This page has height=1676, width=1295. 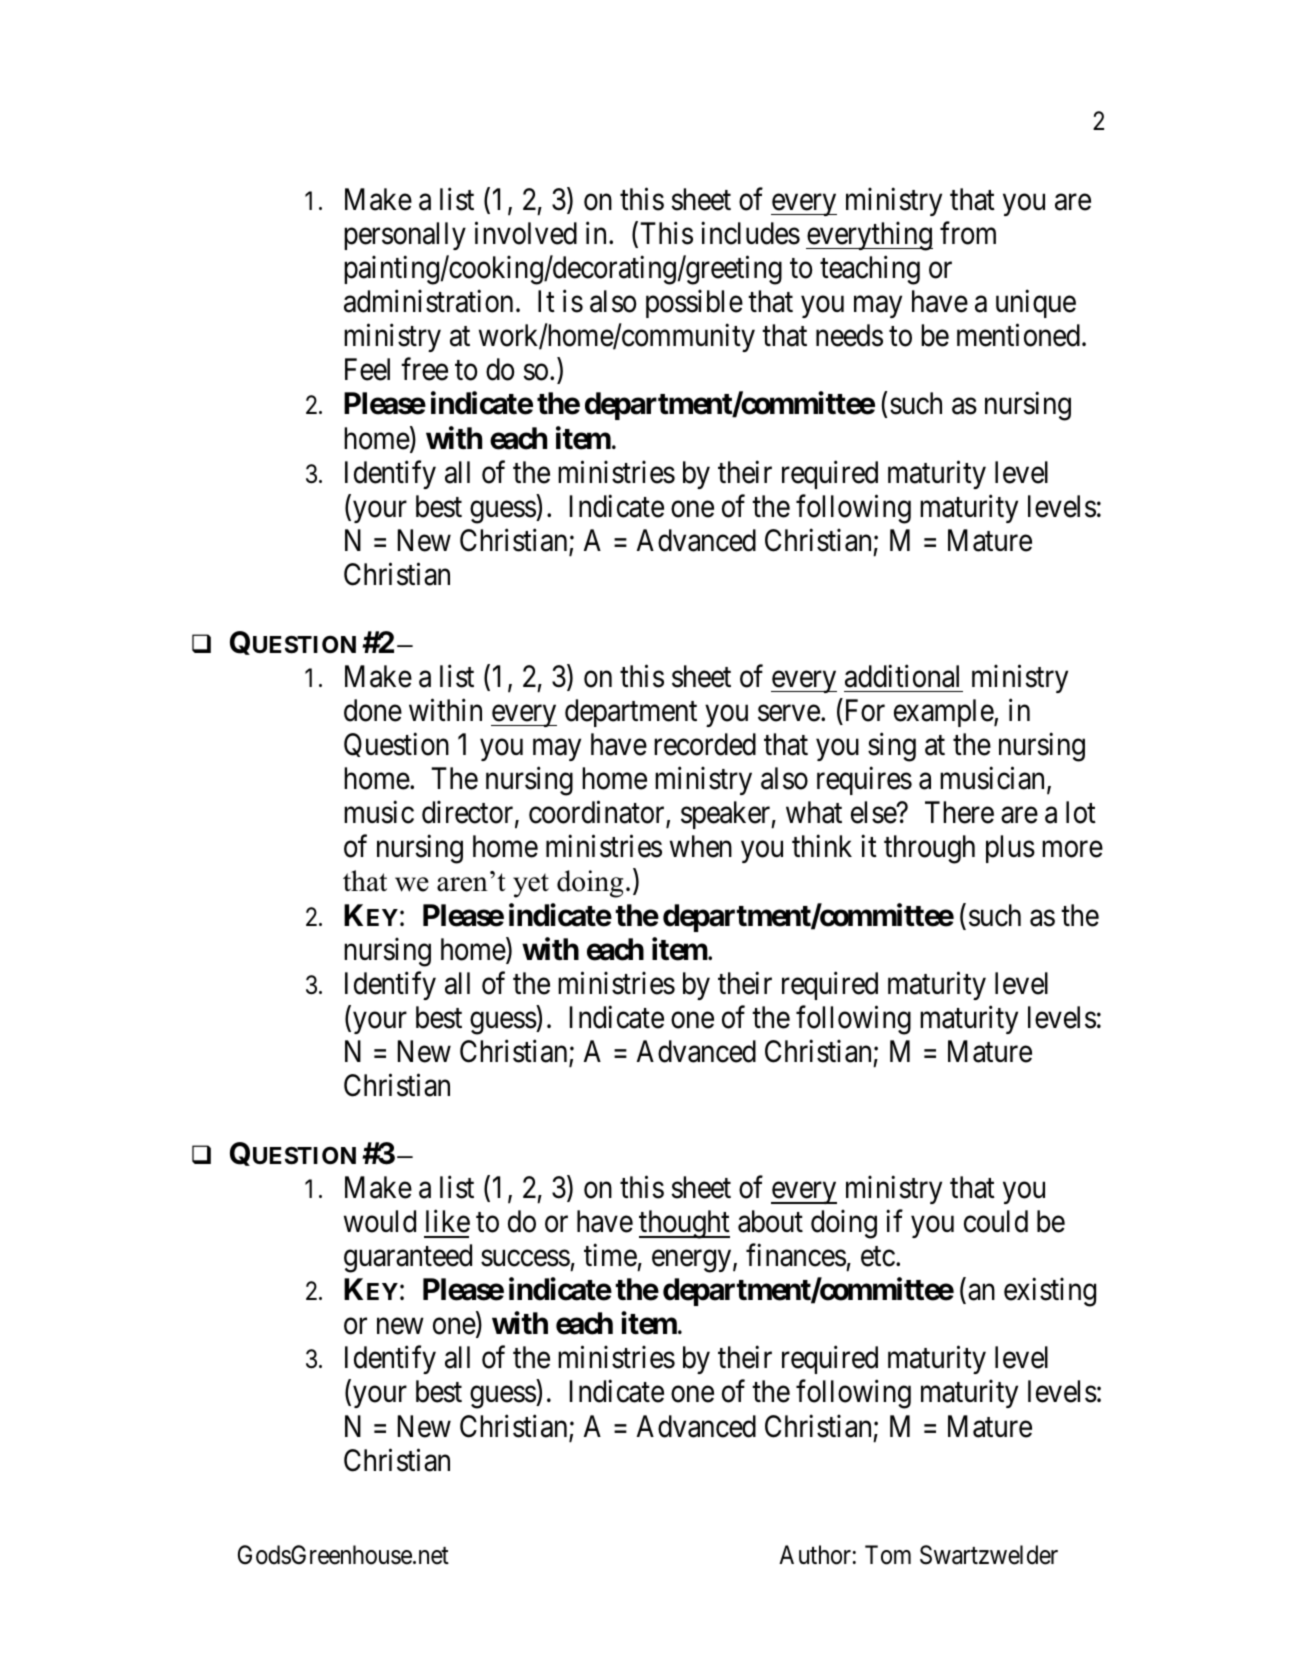 What do you see at coordinates (968, 233) in the page?
I see `from` at bounding box center [968, 233].
